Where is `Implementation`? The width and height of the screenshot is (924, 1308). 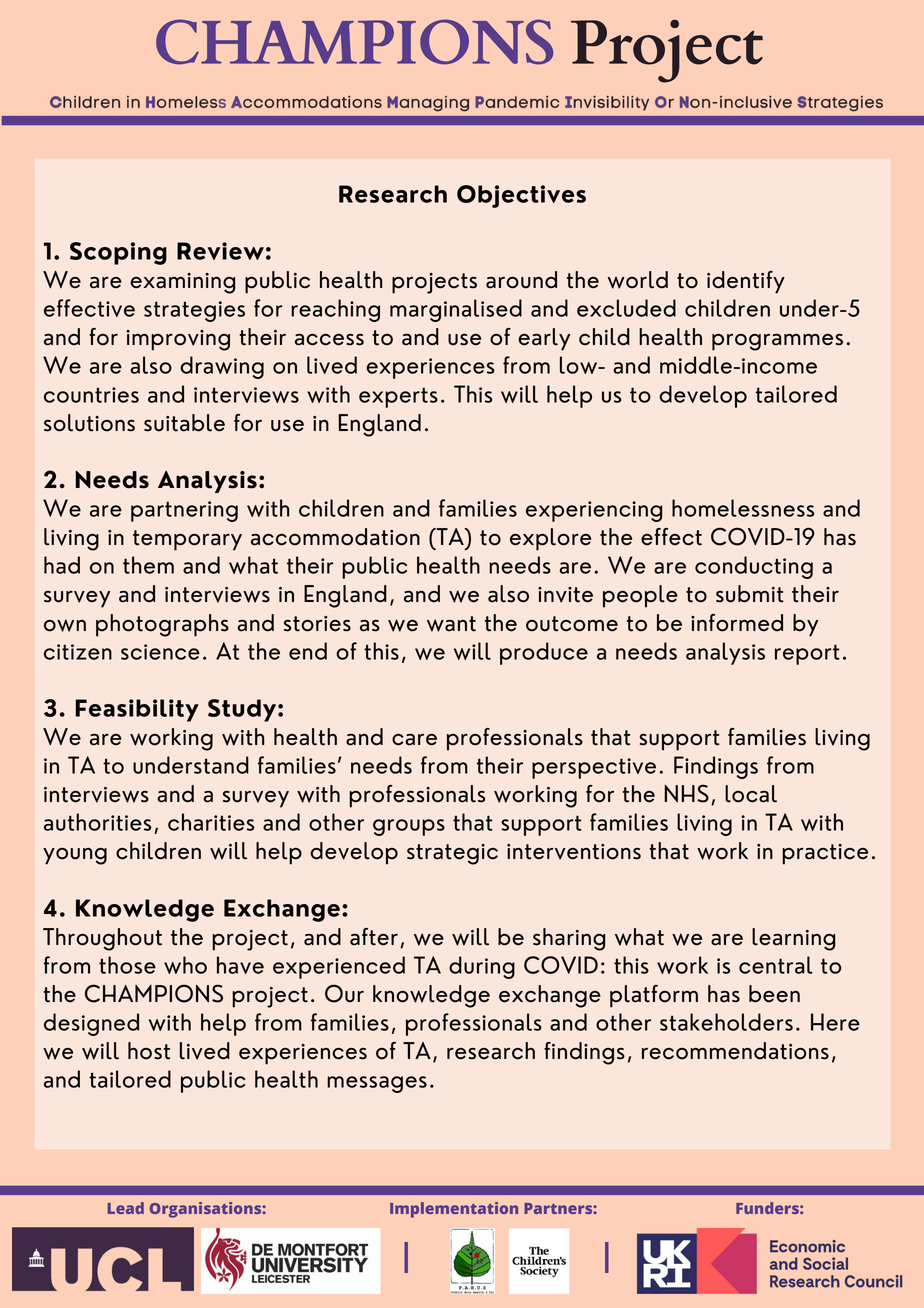 Implementation is located at coordinates (454, 1210).
